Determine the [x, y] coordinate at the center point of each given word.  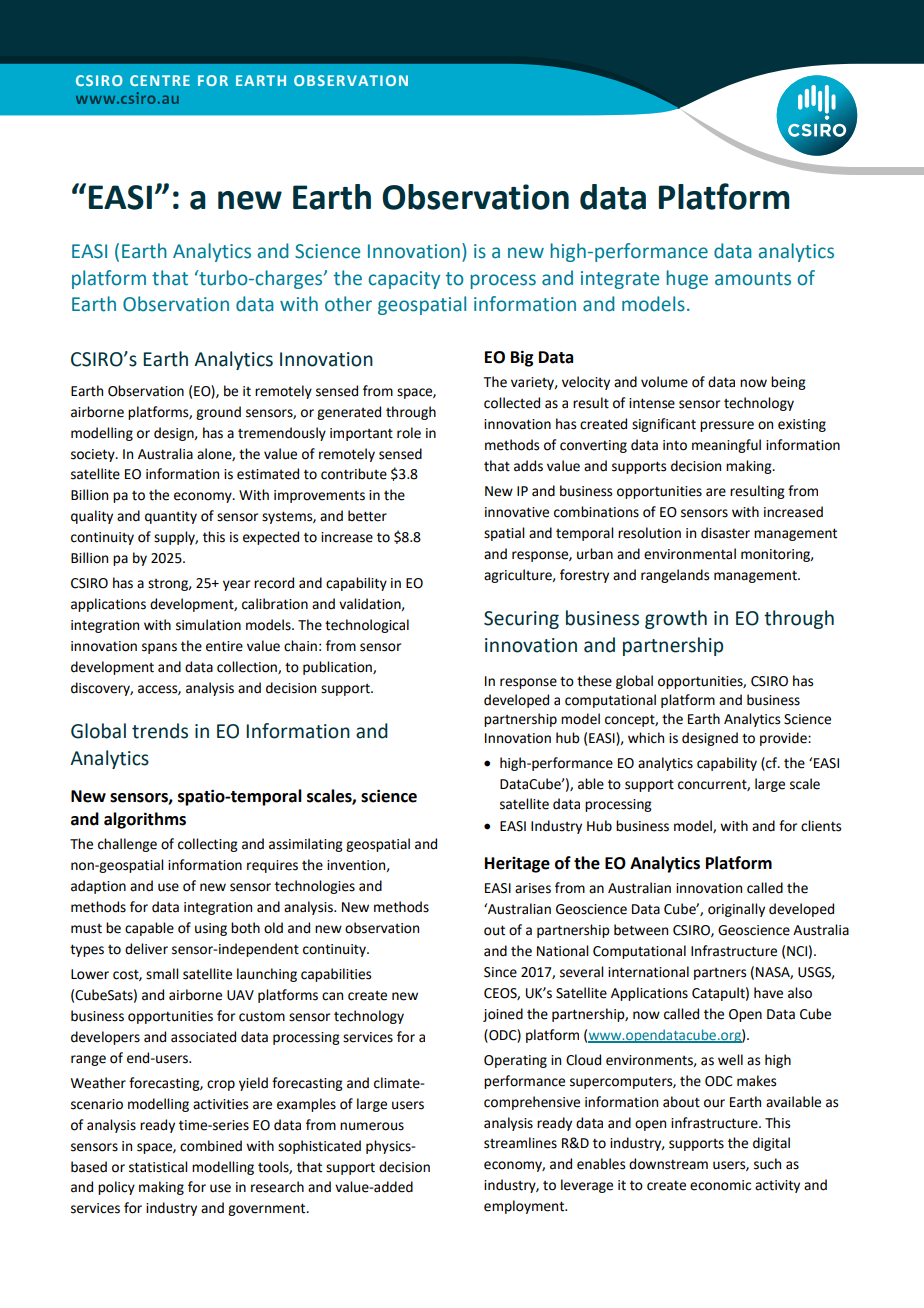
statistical [158, 1167]
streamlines [520, 1143]
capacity [404, 280]
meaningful [726, 446]
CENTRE [160, 80]
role [409, 433]
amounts [753, 279]
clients [821, 826]
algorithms [145, 820]
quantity [171, 517]
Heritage [517, 865]
